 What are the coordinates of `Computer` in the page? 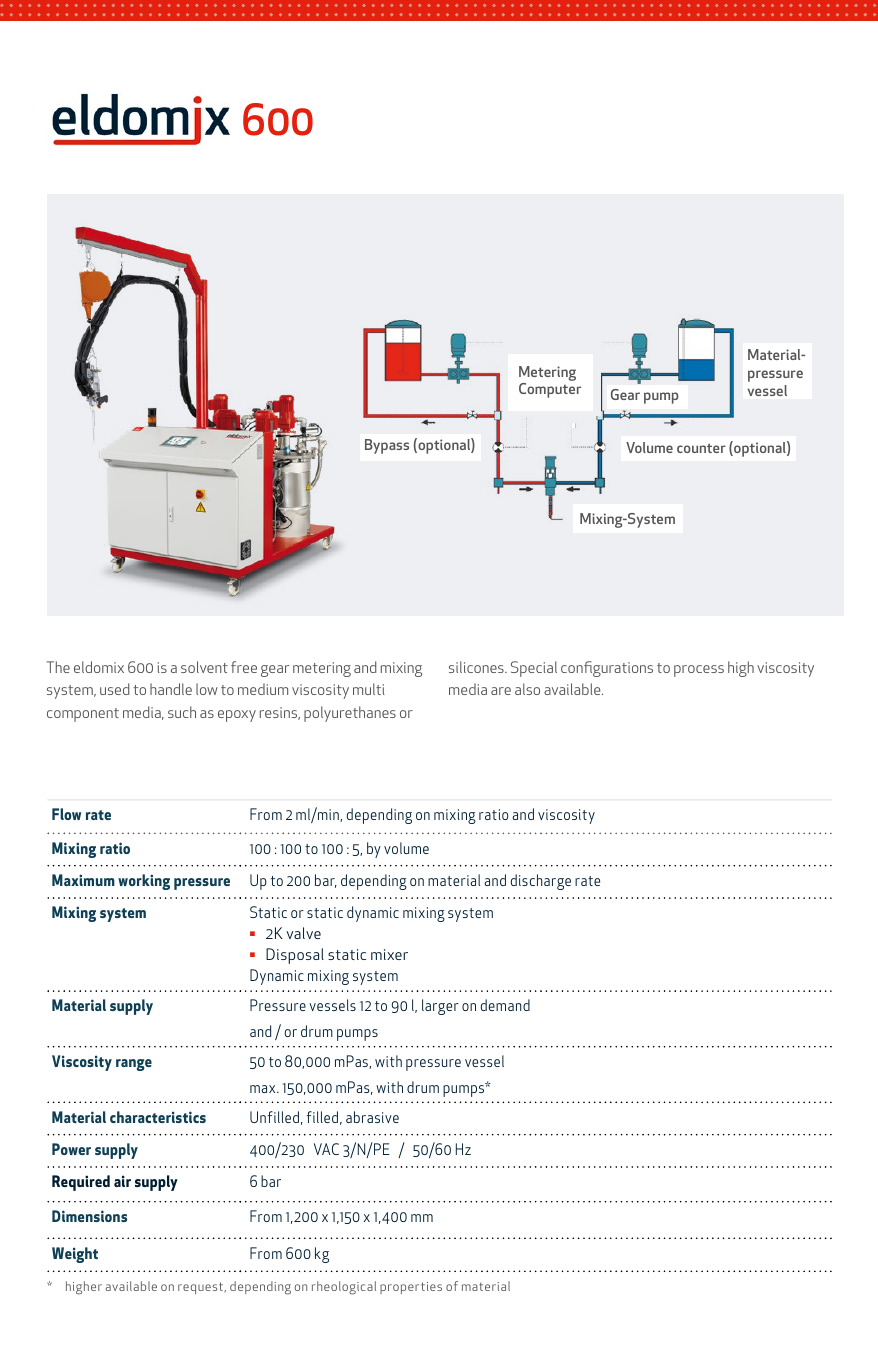 It's located at (550, 390).
